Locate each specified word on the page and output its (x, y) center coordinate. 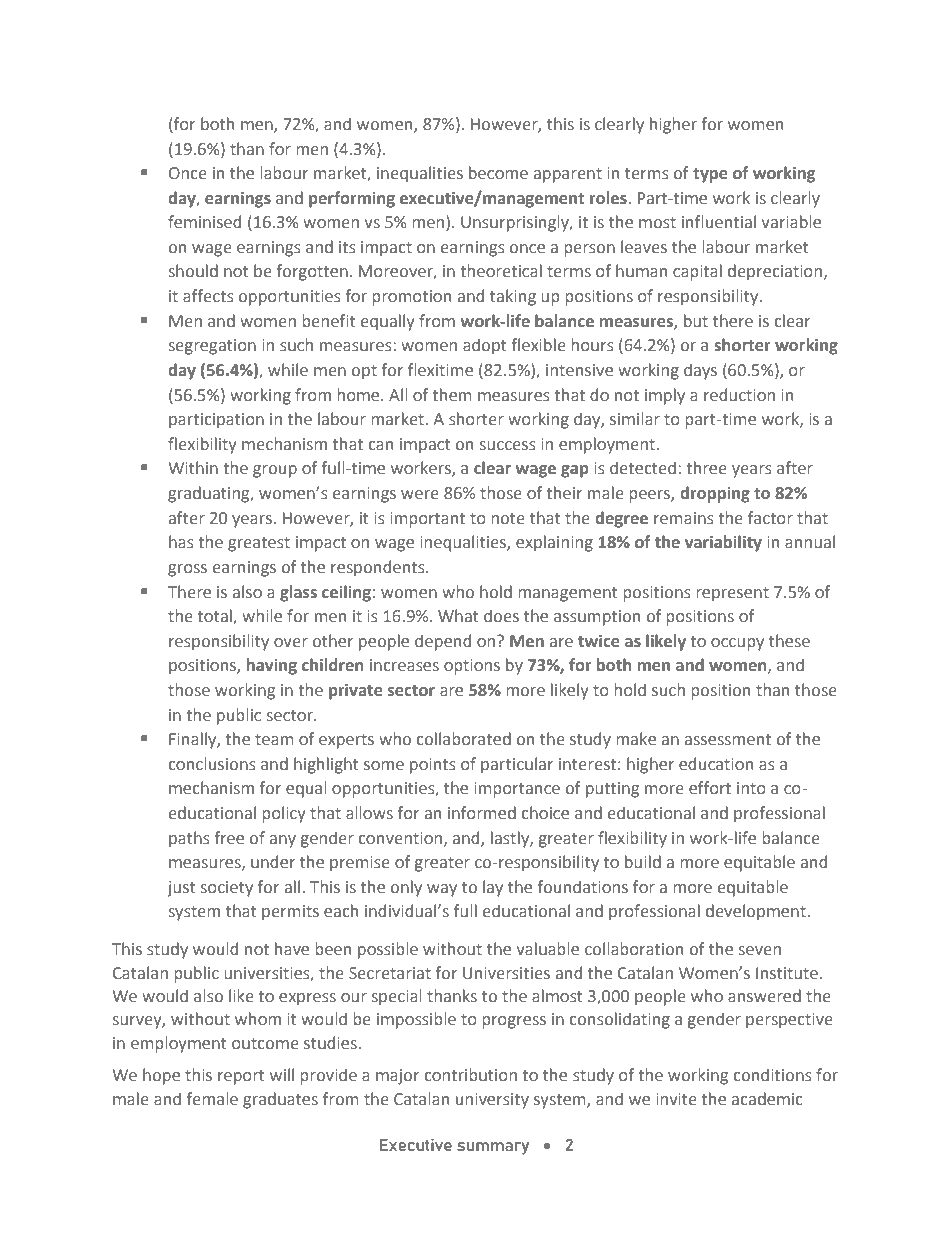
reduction (739, 395)
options (472, 667)
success (507, 446)
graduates (280, 1100)
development (756, 912)
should (193, 271)
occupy (737, 644)
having (272, 666)
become (498, 173)
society (227, 889)
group (275, 471)
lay (493, 888)
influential (719, 222)
